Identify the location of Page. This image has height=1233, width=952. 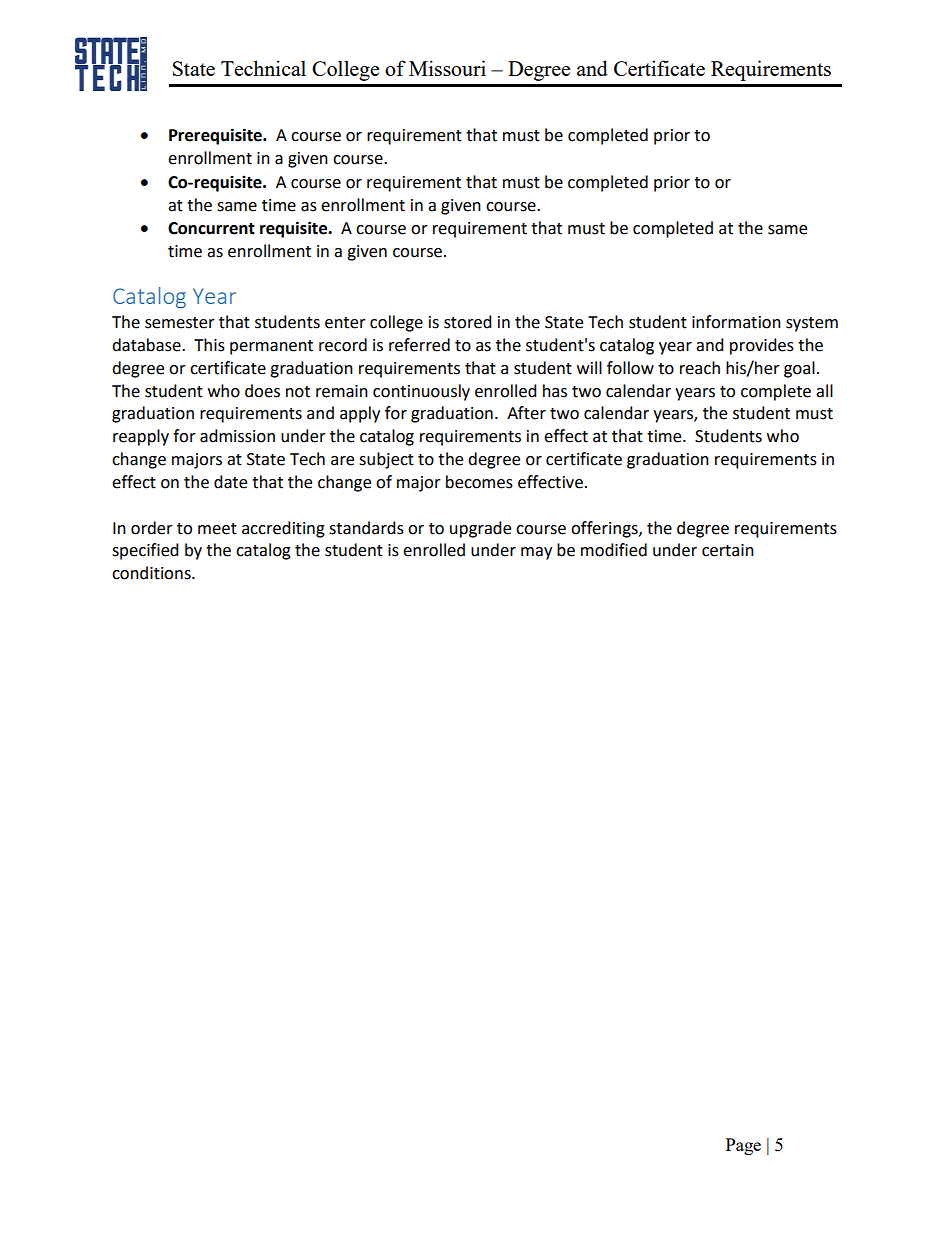
(743, 1146).
